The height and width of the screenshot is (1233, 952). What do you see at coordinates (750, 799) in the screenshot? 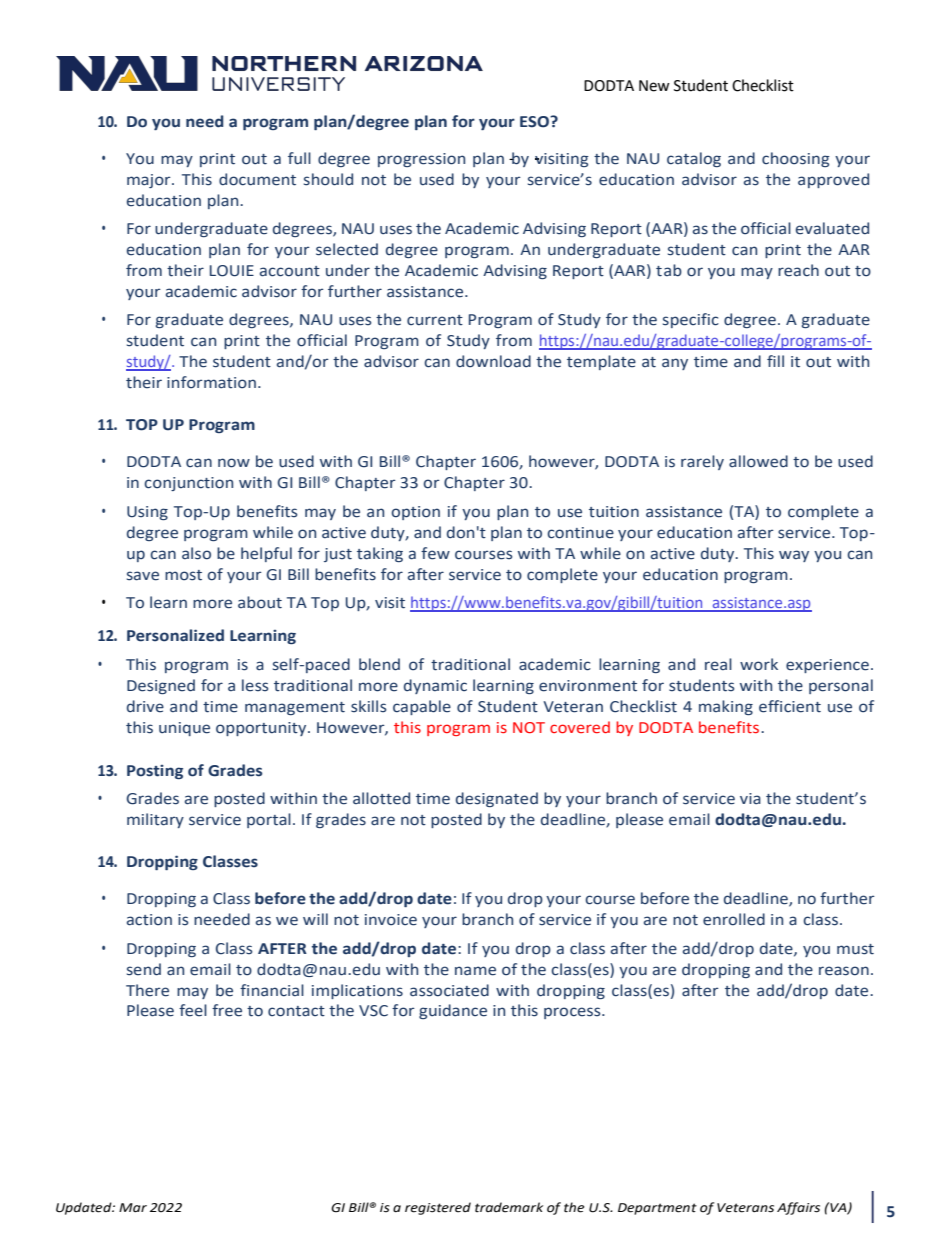
I see `via` at bounding box center [750, 799].
